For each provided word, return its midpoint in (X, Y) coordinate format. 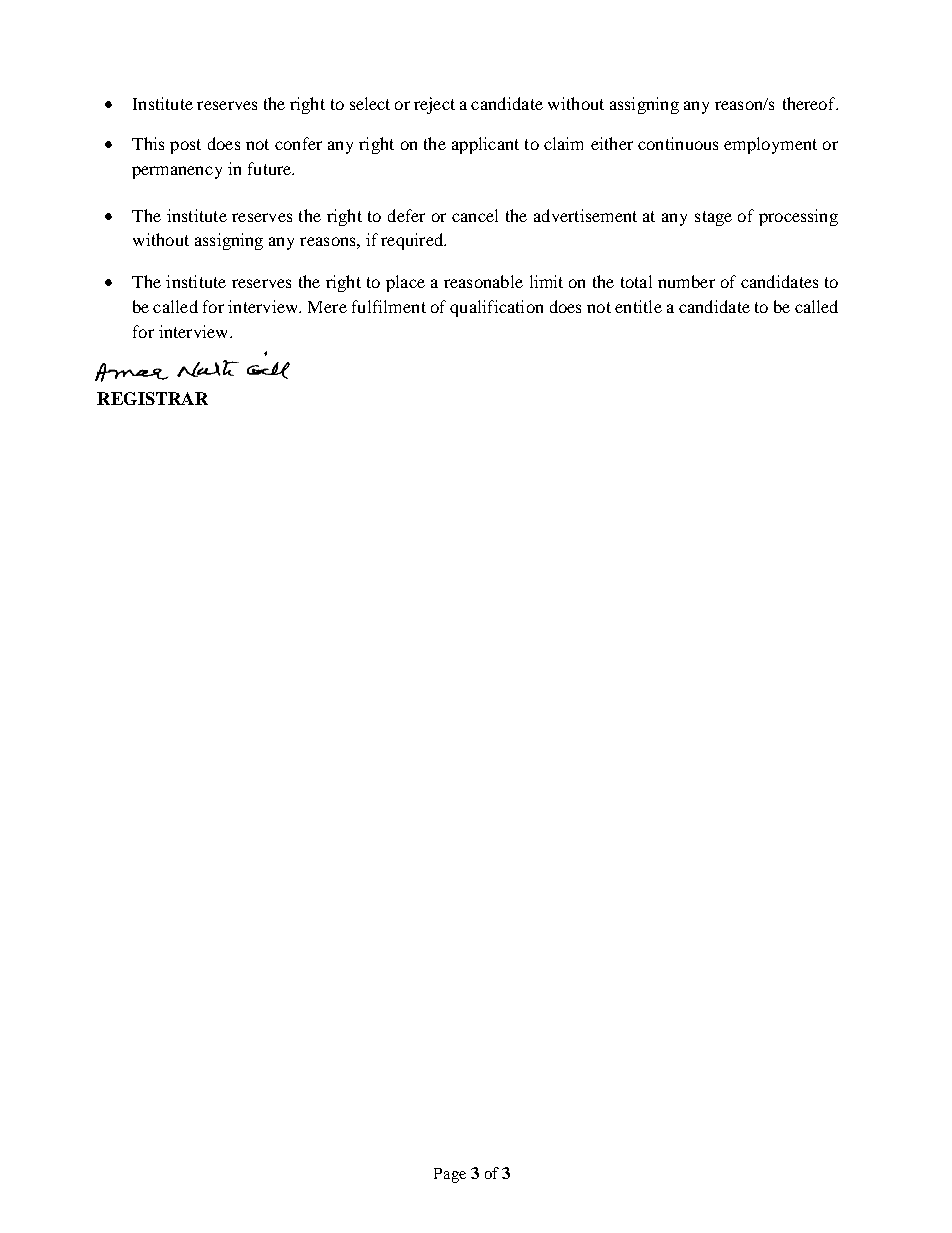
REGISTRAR (152, 398)
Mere (327, 307)
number (686, 281)
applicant (485, 145)
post (185, 146)
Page (450, 1175)
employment (770, 145)
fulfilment (389, 306)
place (405, 283)
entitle (638, 306)
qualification (496, 308)
